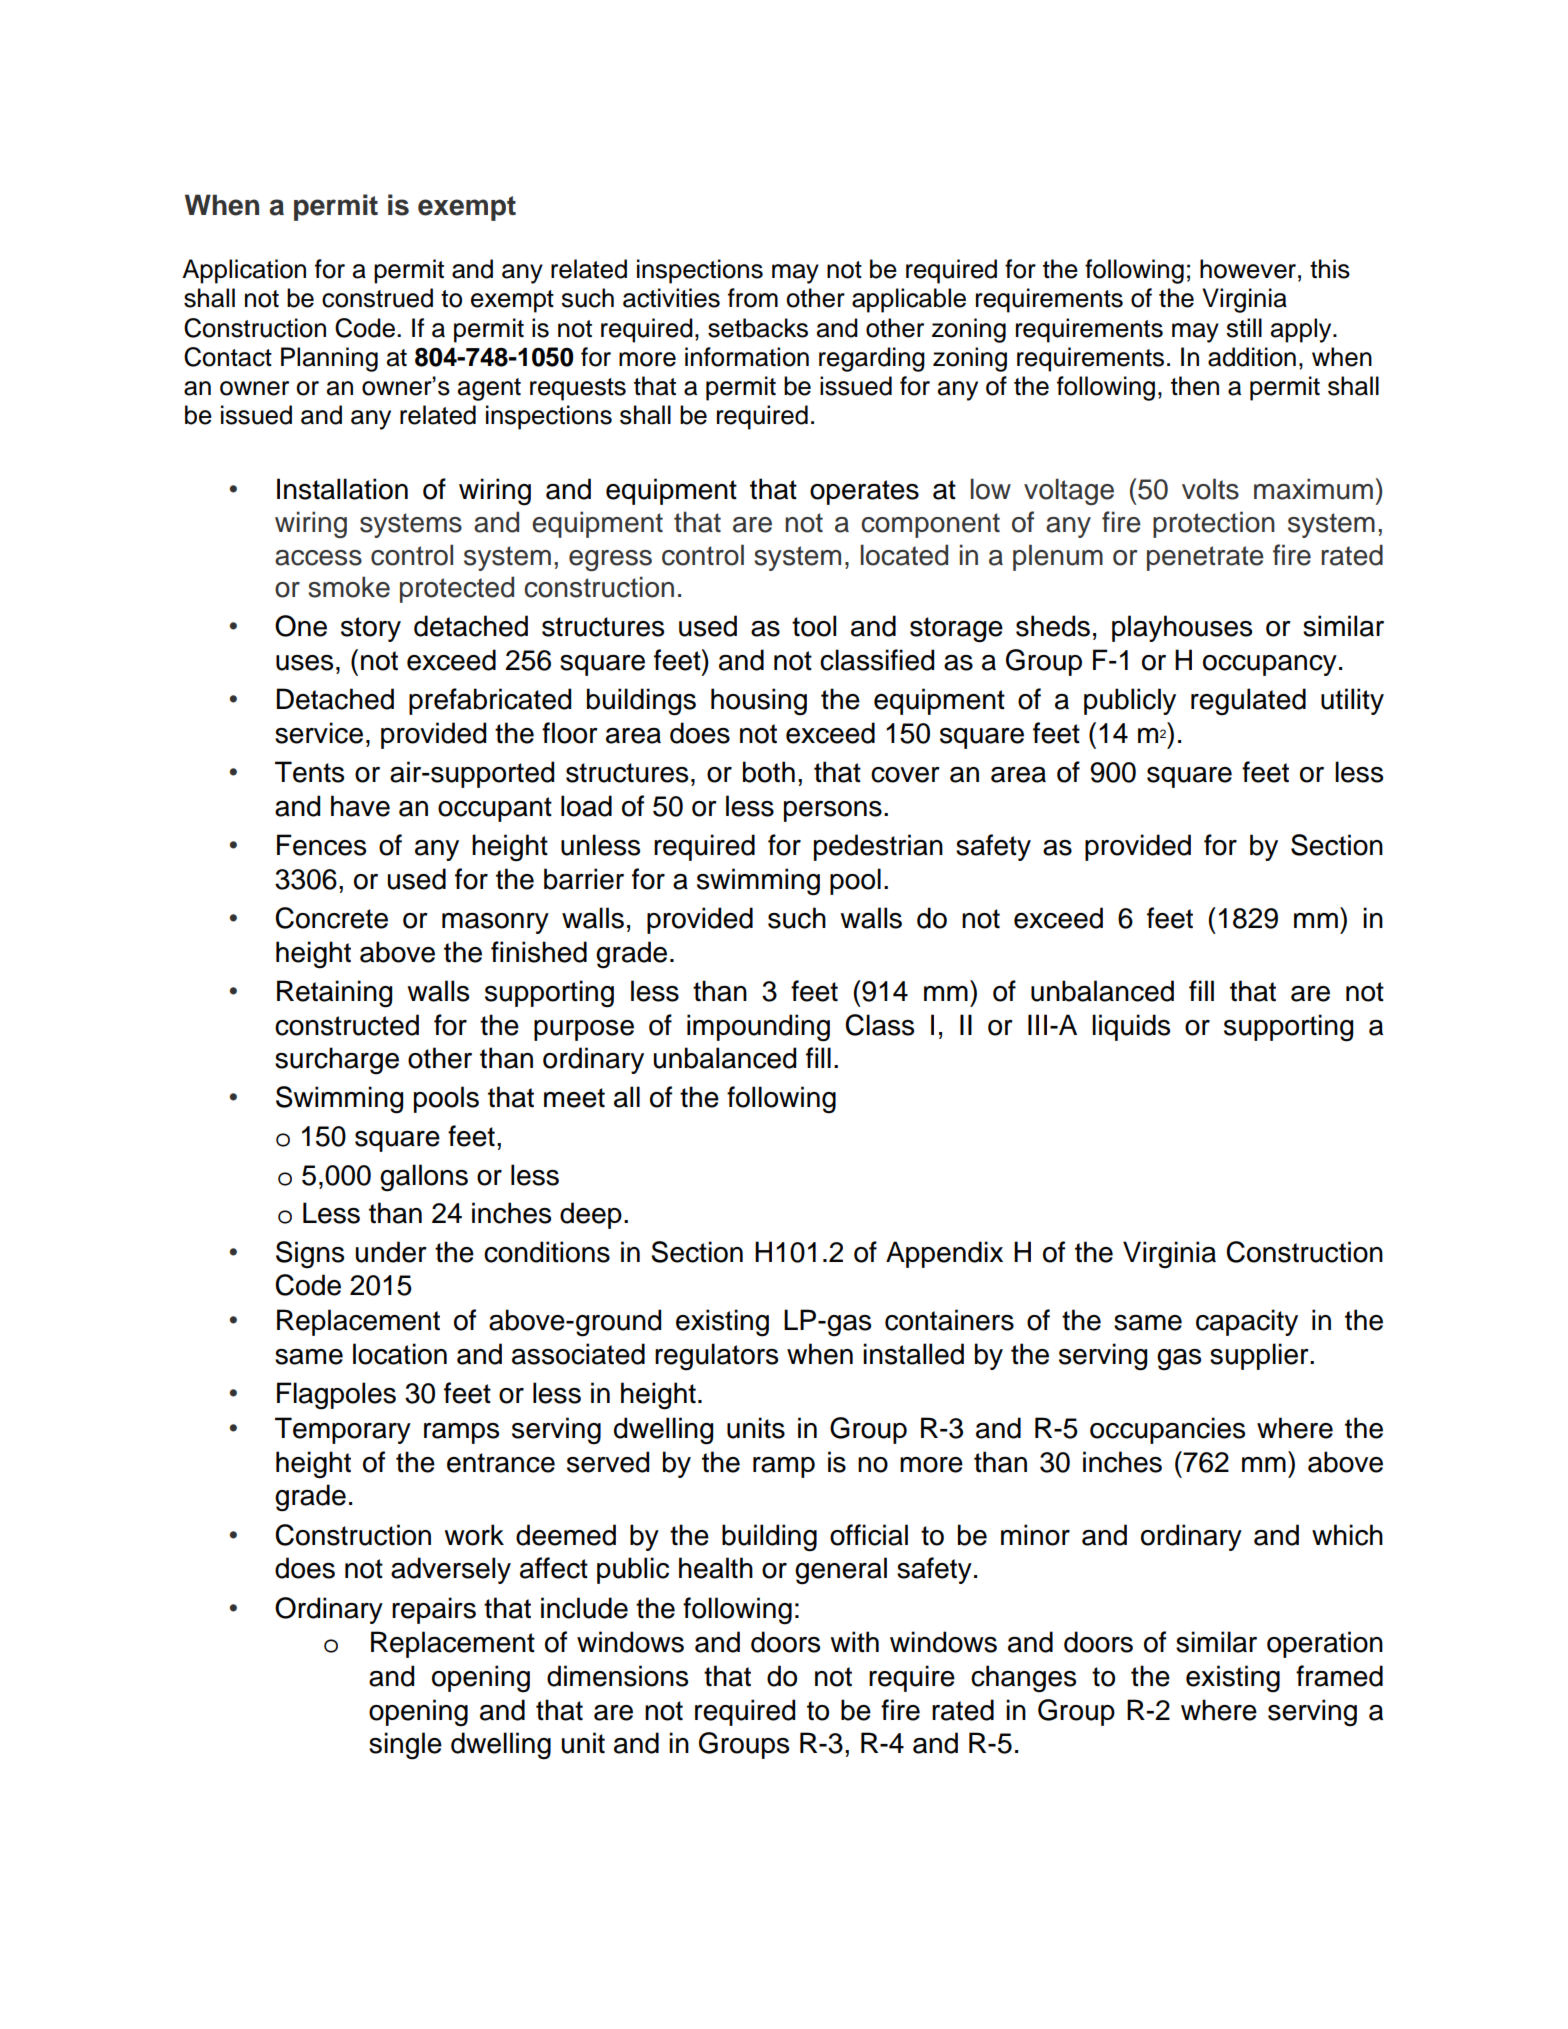 The width and height of the image is (1568, 2029). Describe the element at coordinates (347, 1025) in the image. I see `constructed` at that location.
